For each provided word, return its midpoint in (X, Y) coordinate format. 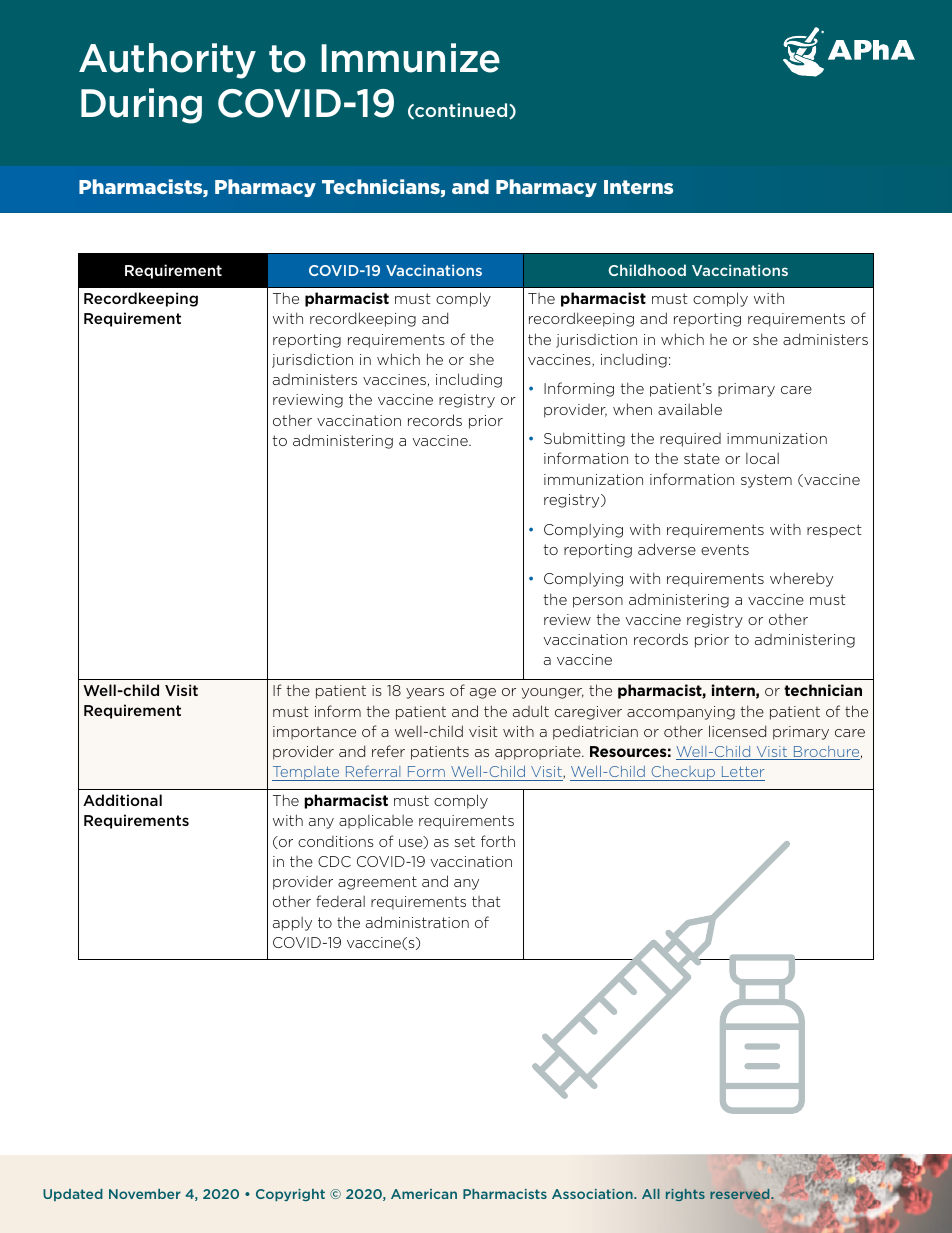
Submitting (584, 439)
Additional (122, 800)
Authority (167, 61)
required (690, 440)
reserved (741, 1194)
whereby (801, 579)
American (424, 1194)
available (690, 409)
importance (314, 733)
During (141, 106)
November (145, 1194)
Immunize (410, 58)
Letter (743, 771)
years (425, 693)
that (486, 901)
